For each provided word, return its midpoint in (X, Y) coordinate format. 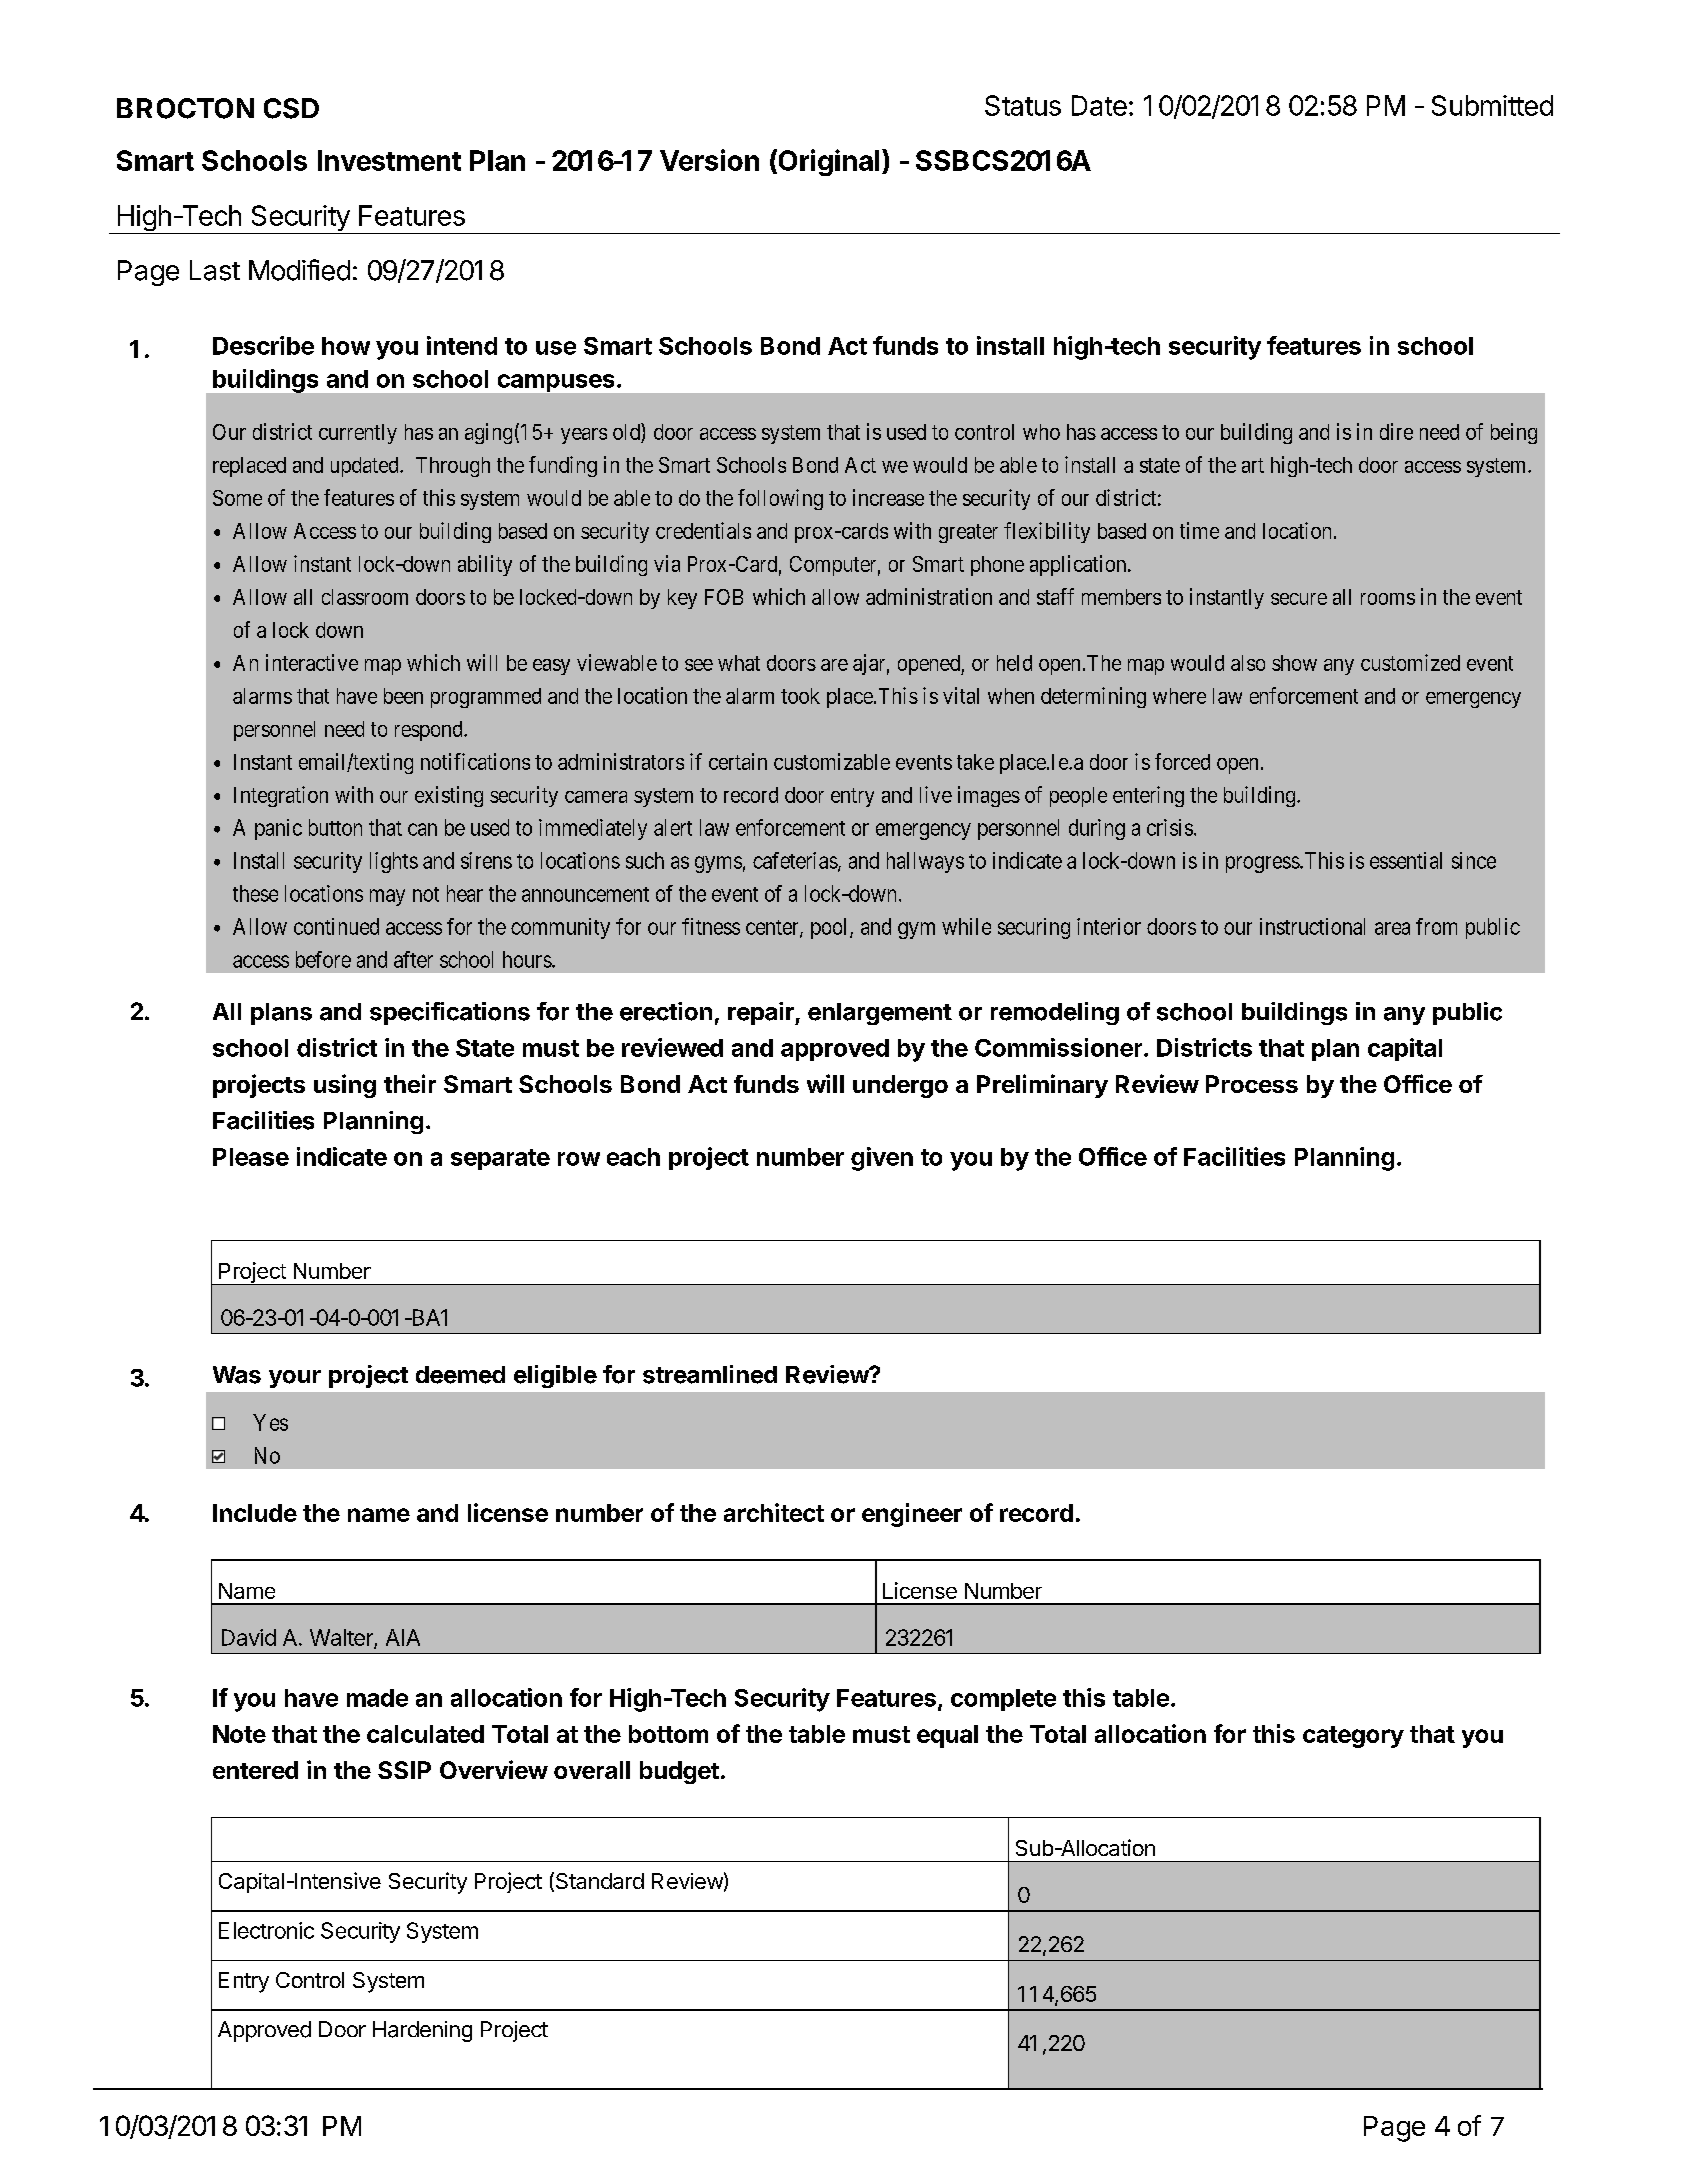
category (1353, 1737)
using (345, 1086)
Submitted (1492, 105)
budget (679, 1772)
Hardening (422, 2031)
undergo (900, 1086)
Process (1252, 1084)
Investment (389, 160)
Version (709, 160)
